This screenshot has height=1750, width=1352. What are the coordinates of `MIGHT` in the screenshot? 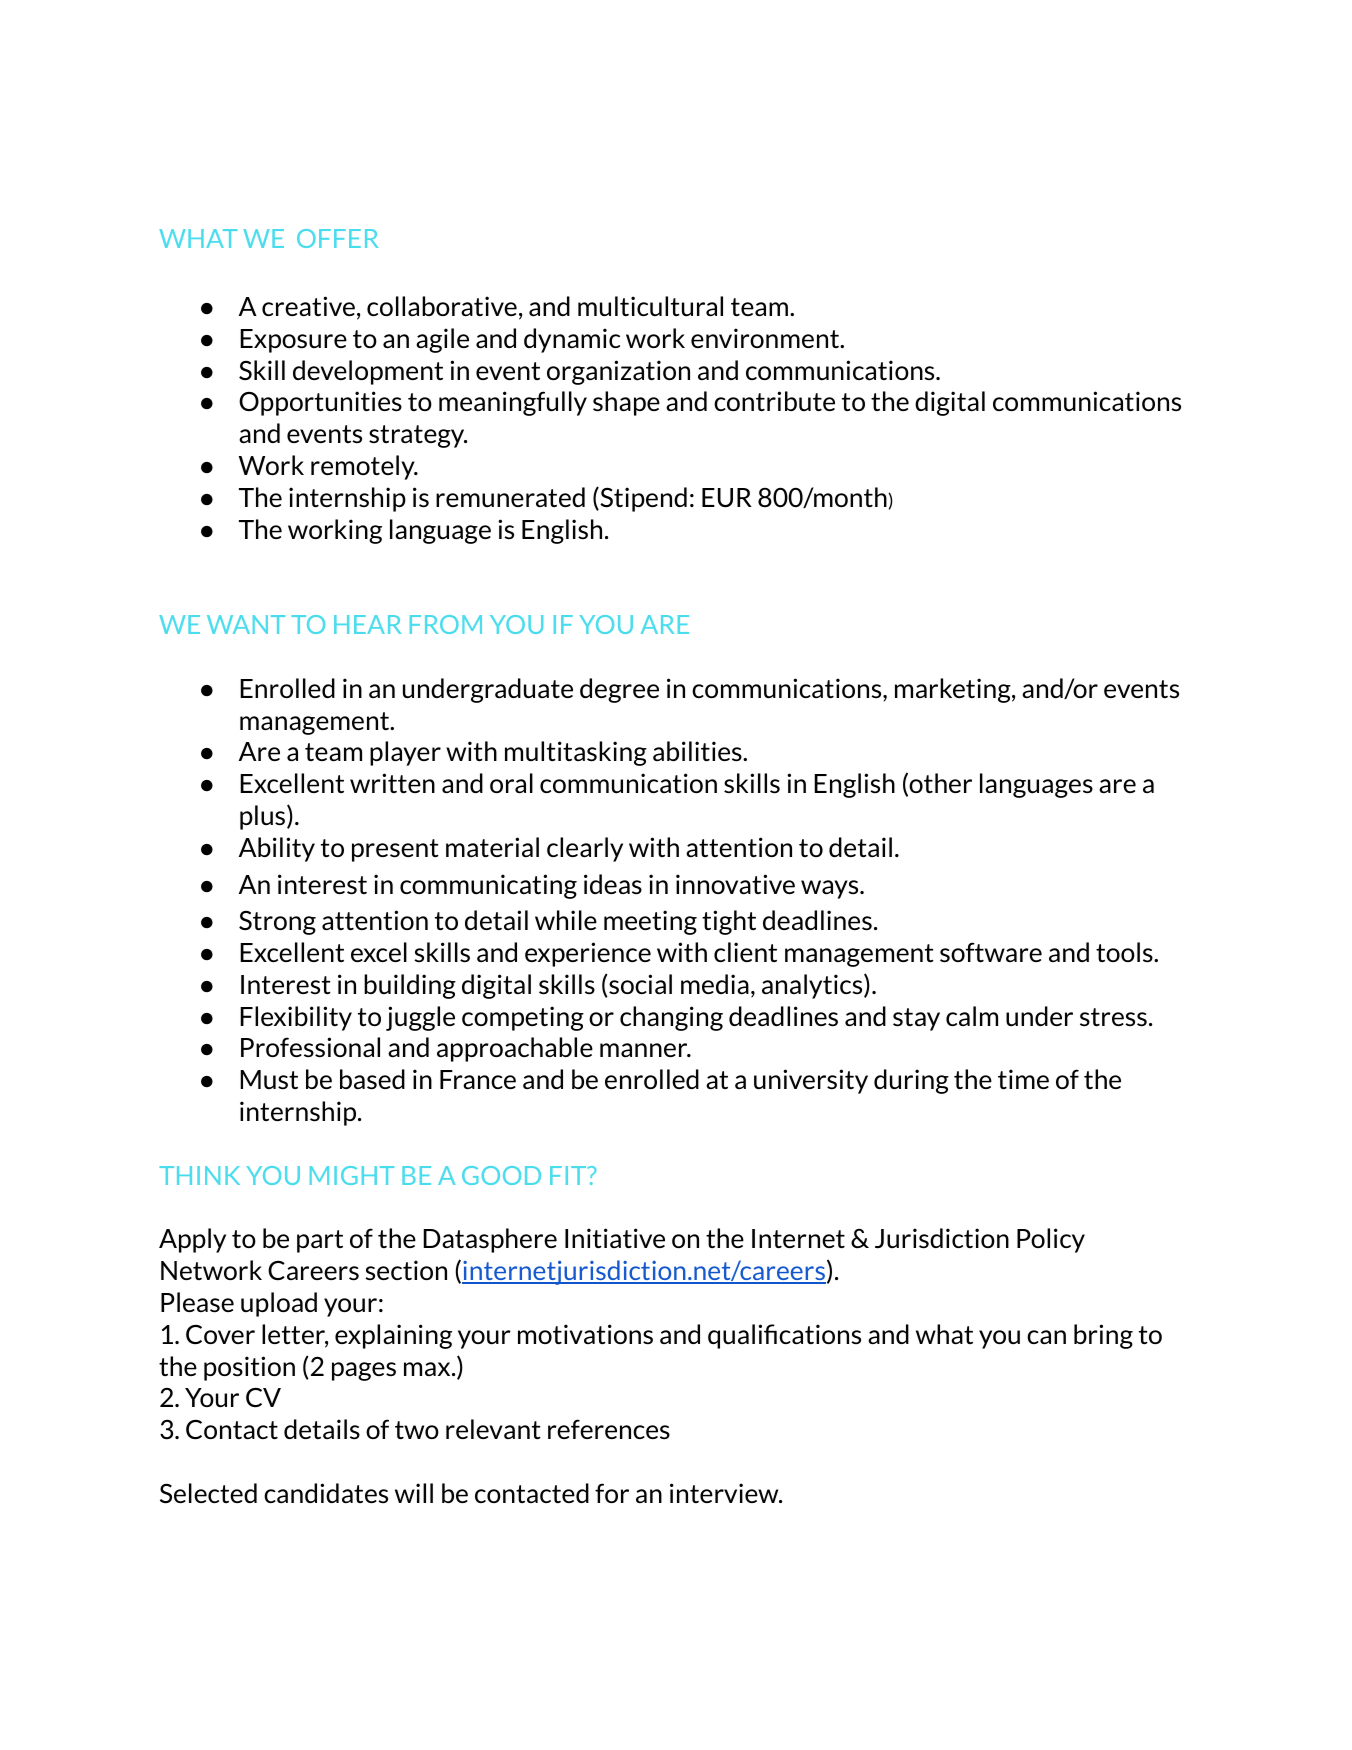 It's located at (352, 1175).
